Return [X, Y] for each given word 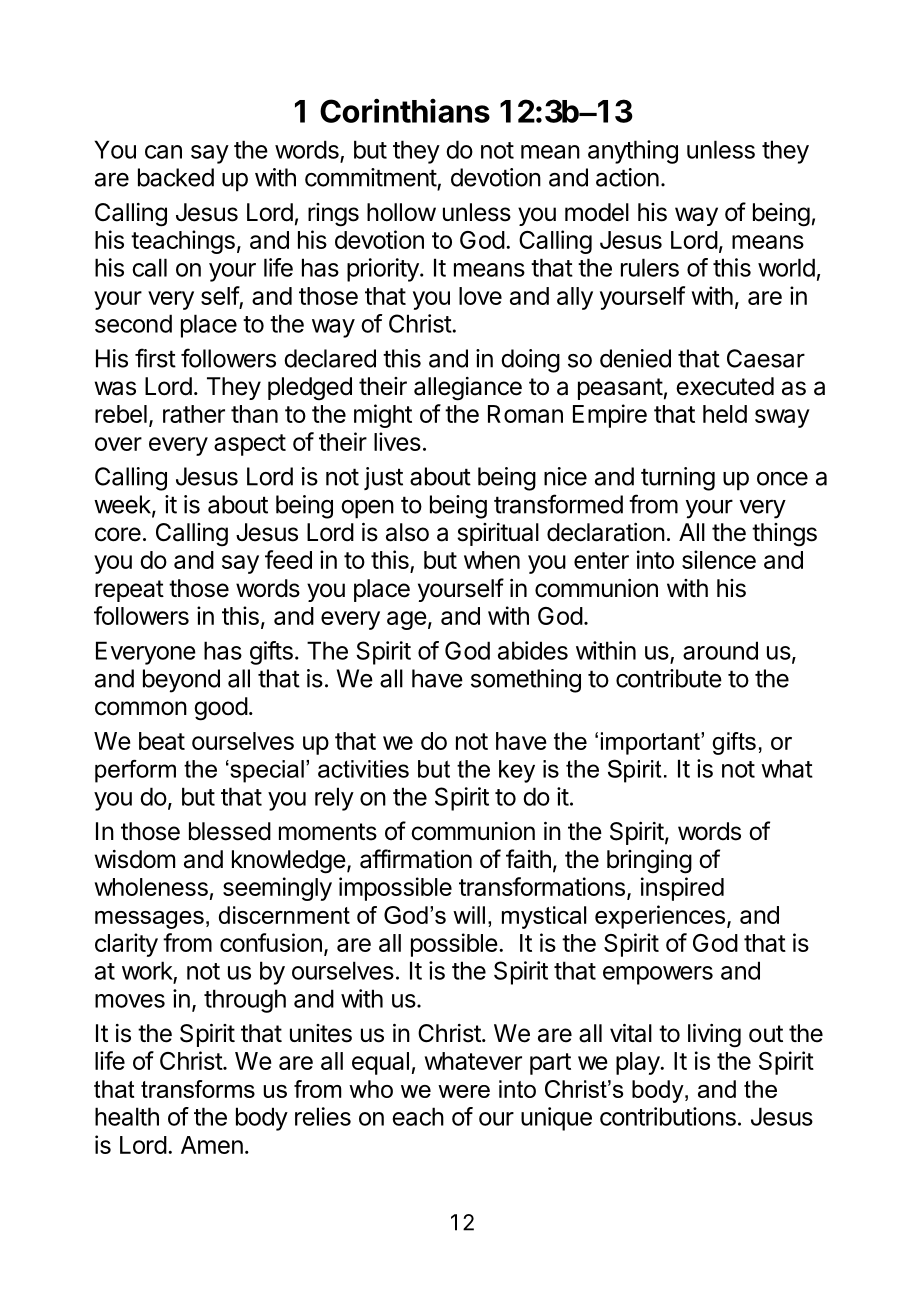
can [163, 152]
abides [533, 650]
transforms [198, 1089]
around [720, 650]
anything [633, 152]
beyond [181, 681]
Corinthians [405, 110]
